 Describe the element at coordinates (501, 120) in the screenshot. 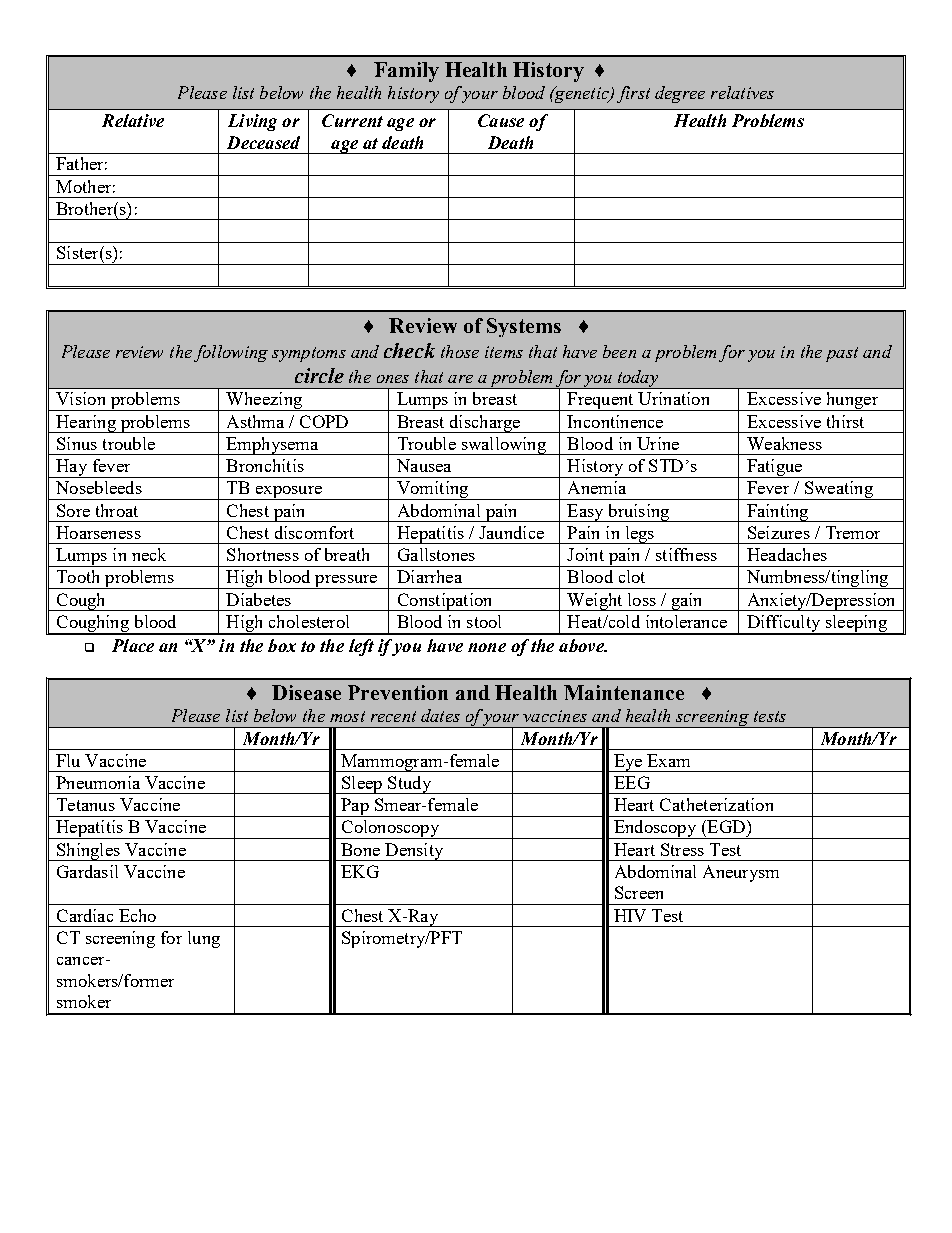

I see `Cause` at that location.
